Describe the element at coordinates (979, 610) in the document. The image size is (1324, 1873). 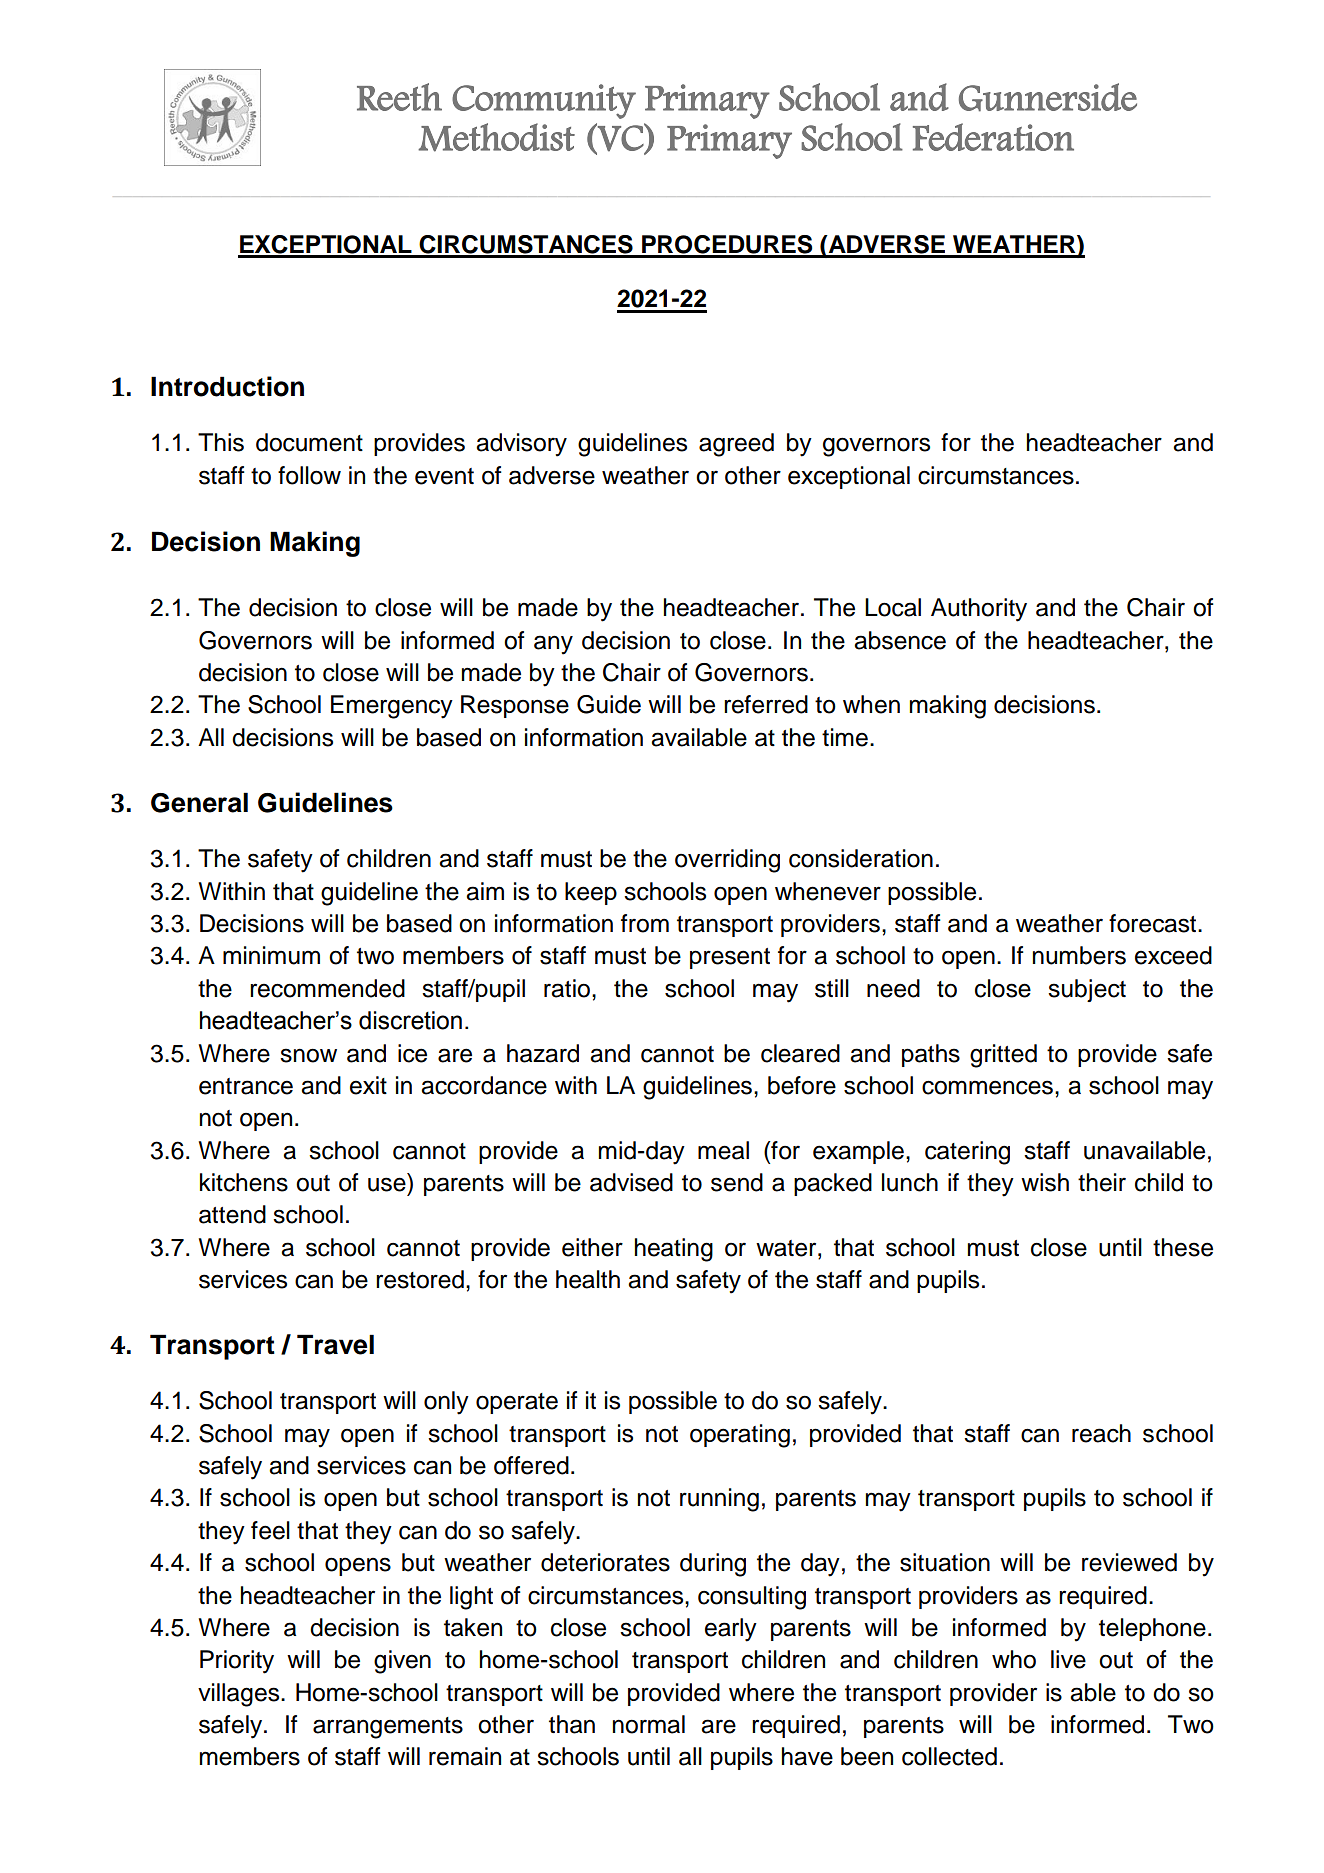
I see `Authority` at that location.
